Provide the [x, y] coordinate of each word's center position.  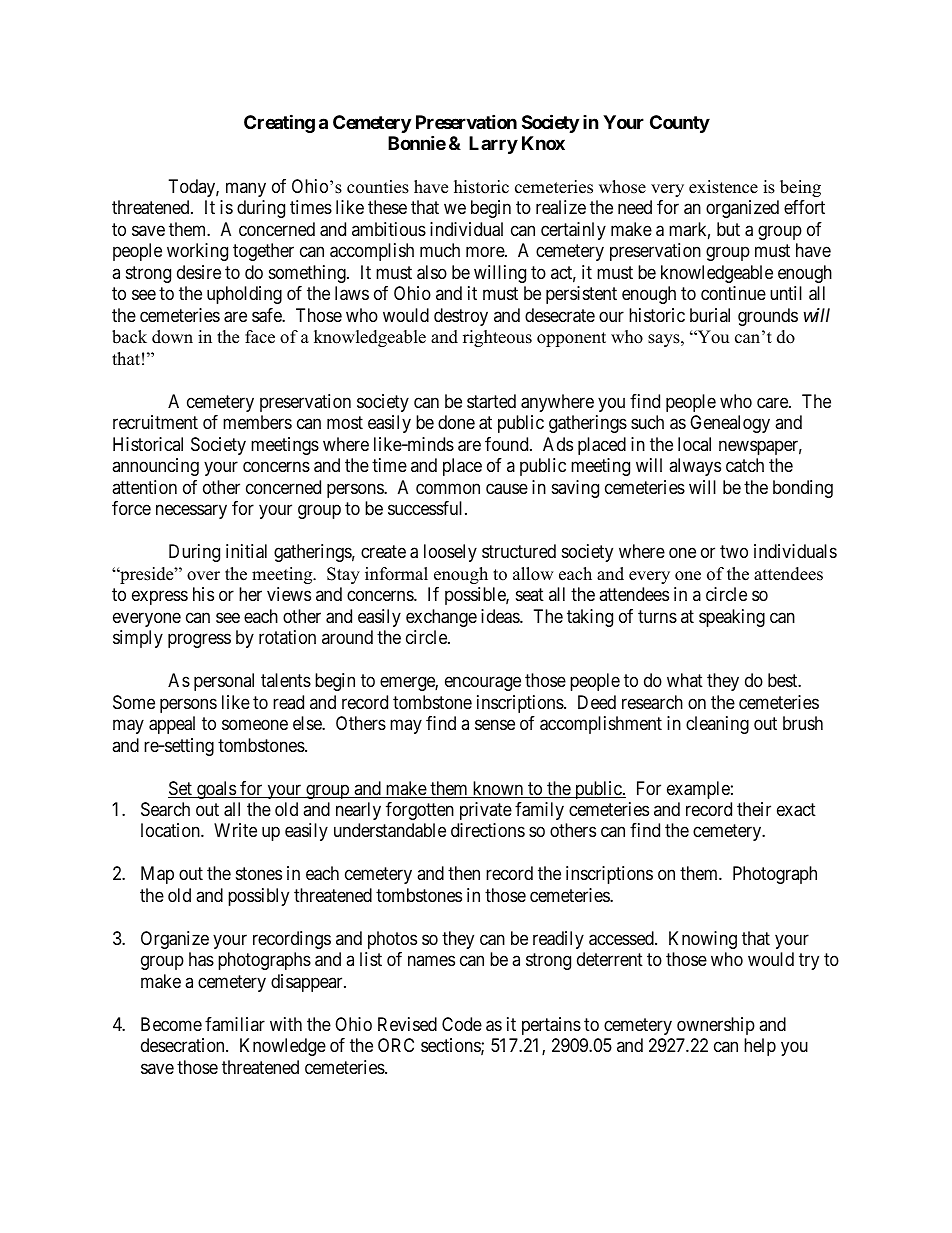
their [754, 809]
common [448, 488]
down [172, 337]
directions [488, 830]
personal [224, 682]
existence [723, 187]
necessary [191, 512]
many [246, 189]
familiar [235, 1024]
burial [710, 315]
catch [745, 465]
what [685, 680]
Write [235, 830]
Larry [493, 145]
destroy [461, 317]
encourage [483, 684]
